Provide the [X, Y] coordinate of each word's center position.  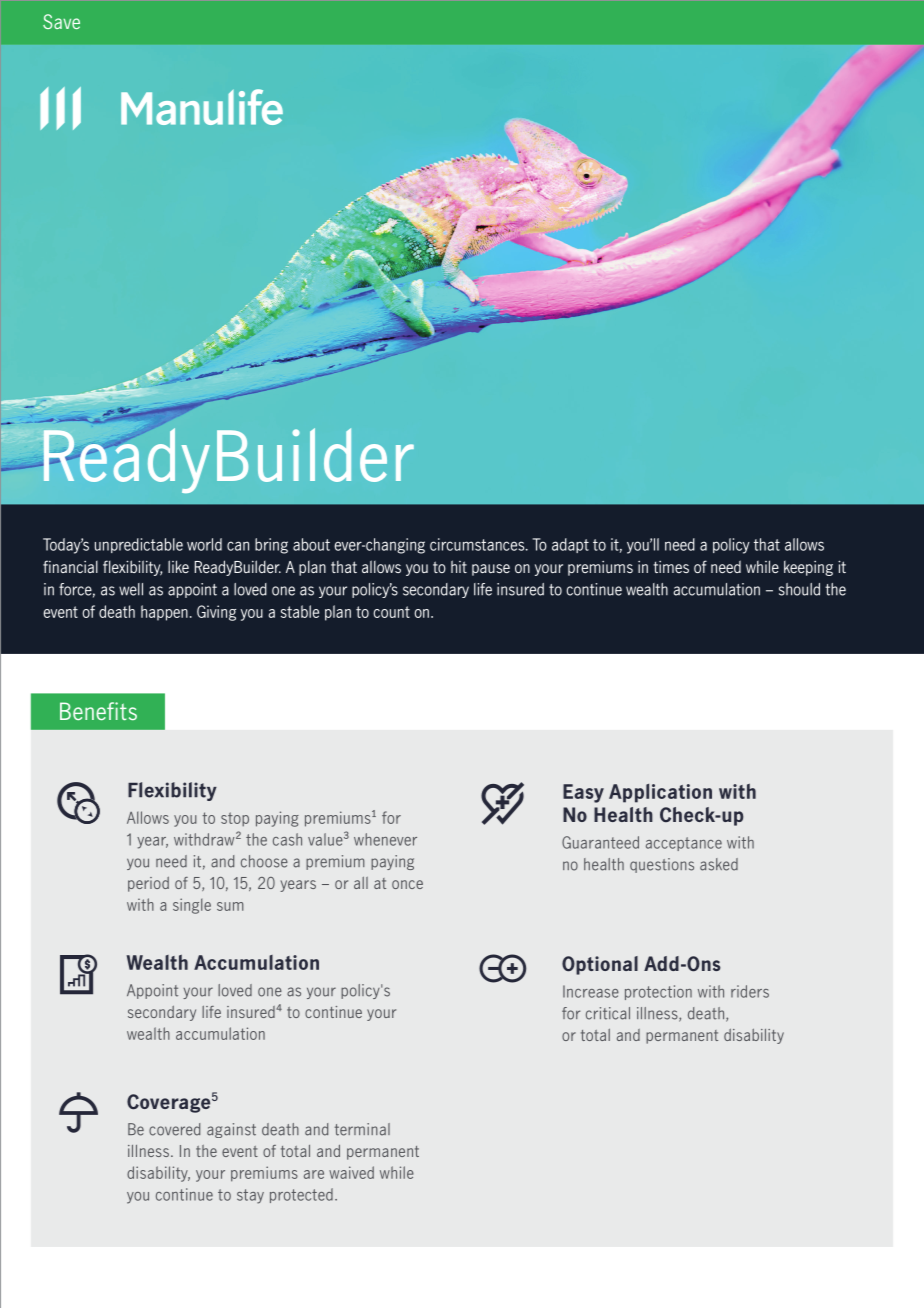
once [407, 884]
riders [750, 991]
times [671, 567]
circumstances [478, 544]
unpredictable [139, 545]
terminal [362, 1129]
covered [174, 1129]
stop [235, 819]
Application [660, 793]
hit [459, 566]
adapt [570, 545]
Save [61, 21]
